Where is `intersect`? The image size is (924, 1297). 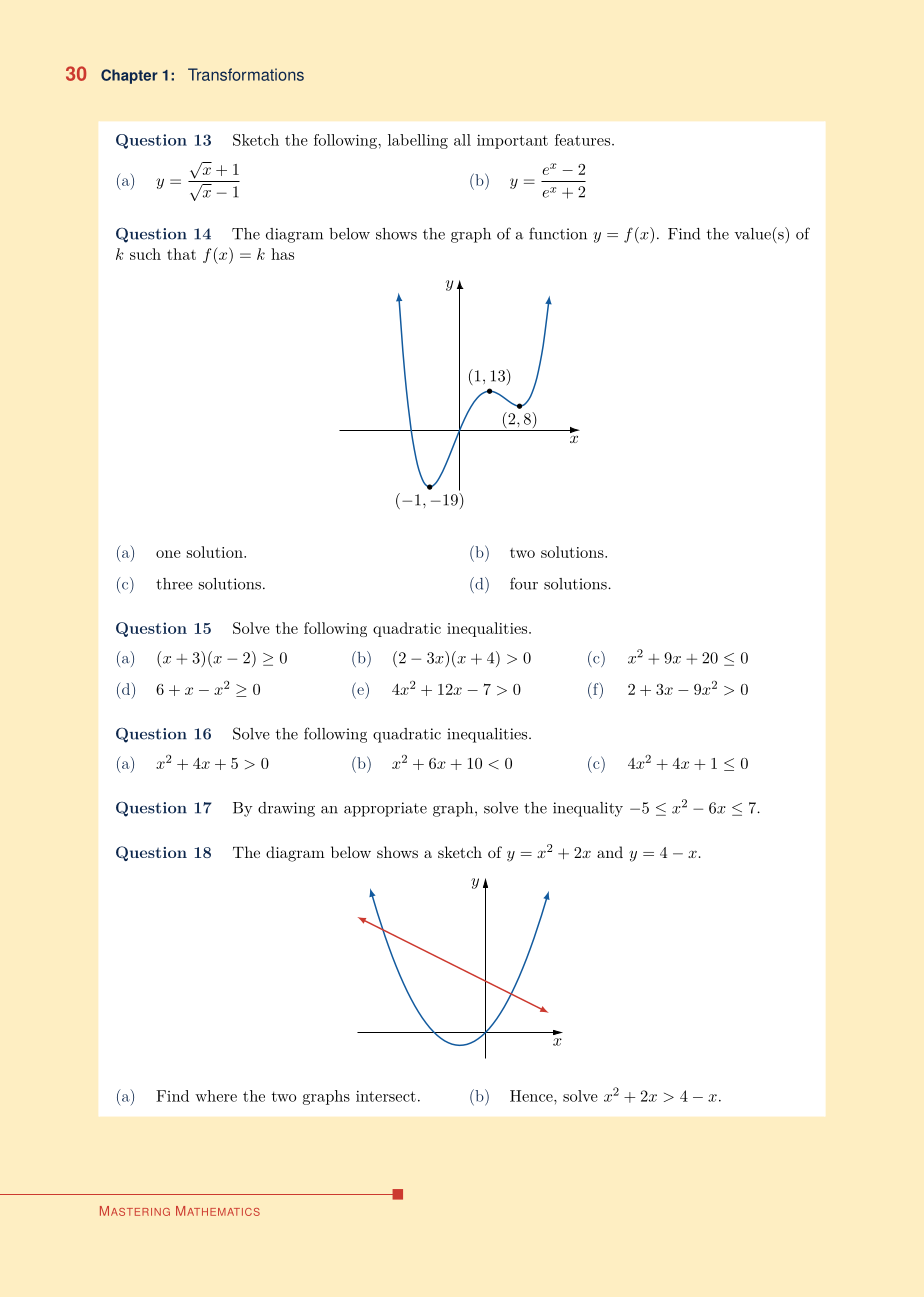 intersect is located at coordinates (386, 1096).
